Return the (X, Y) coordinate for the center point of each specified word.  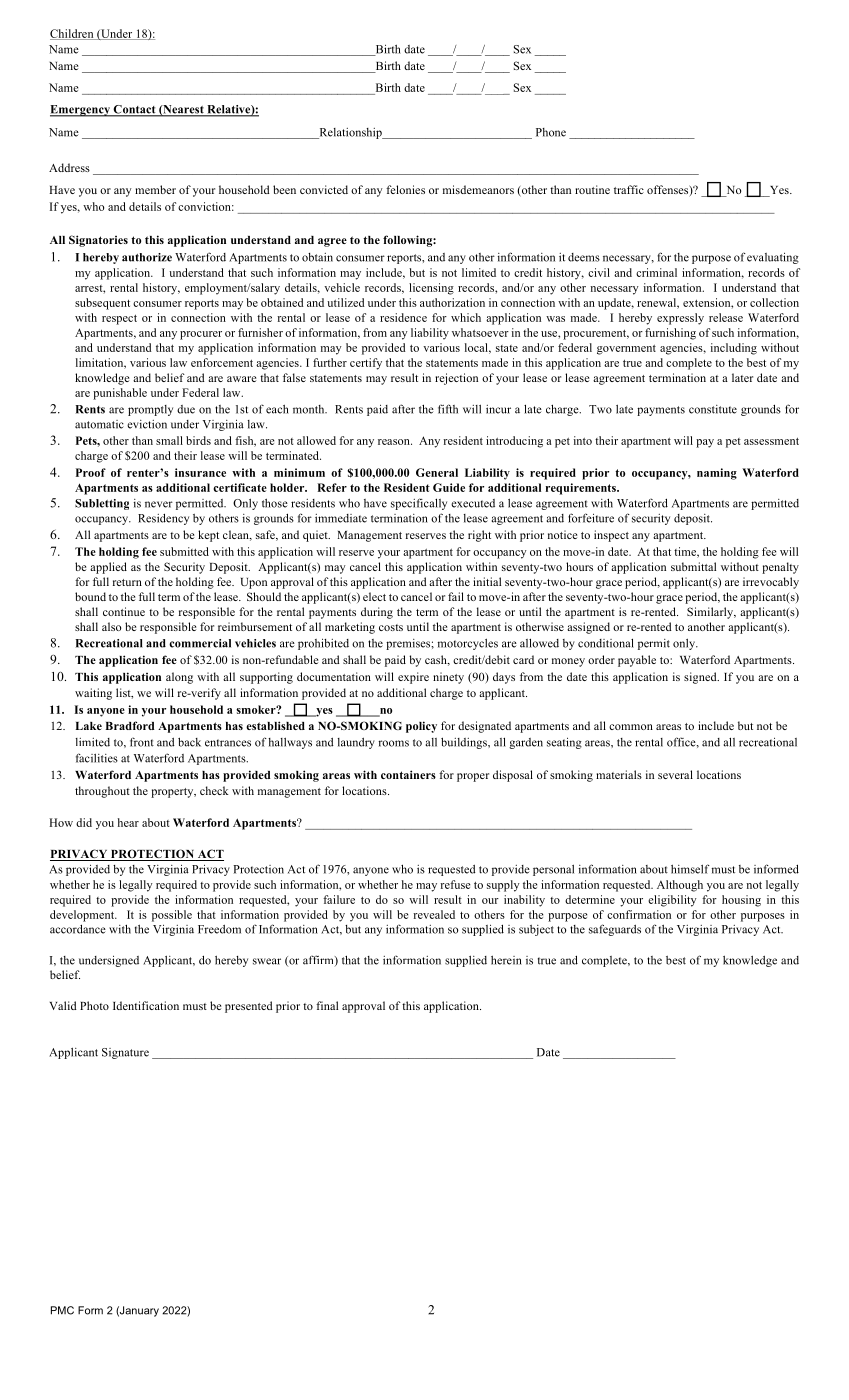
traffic (629, 189)
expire (413, 678)
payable (637, 661)
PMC (62, 1310)
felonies (405, 189)
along (179, 678)
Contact (134, 110)
